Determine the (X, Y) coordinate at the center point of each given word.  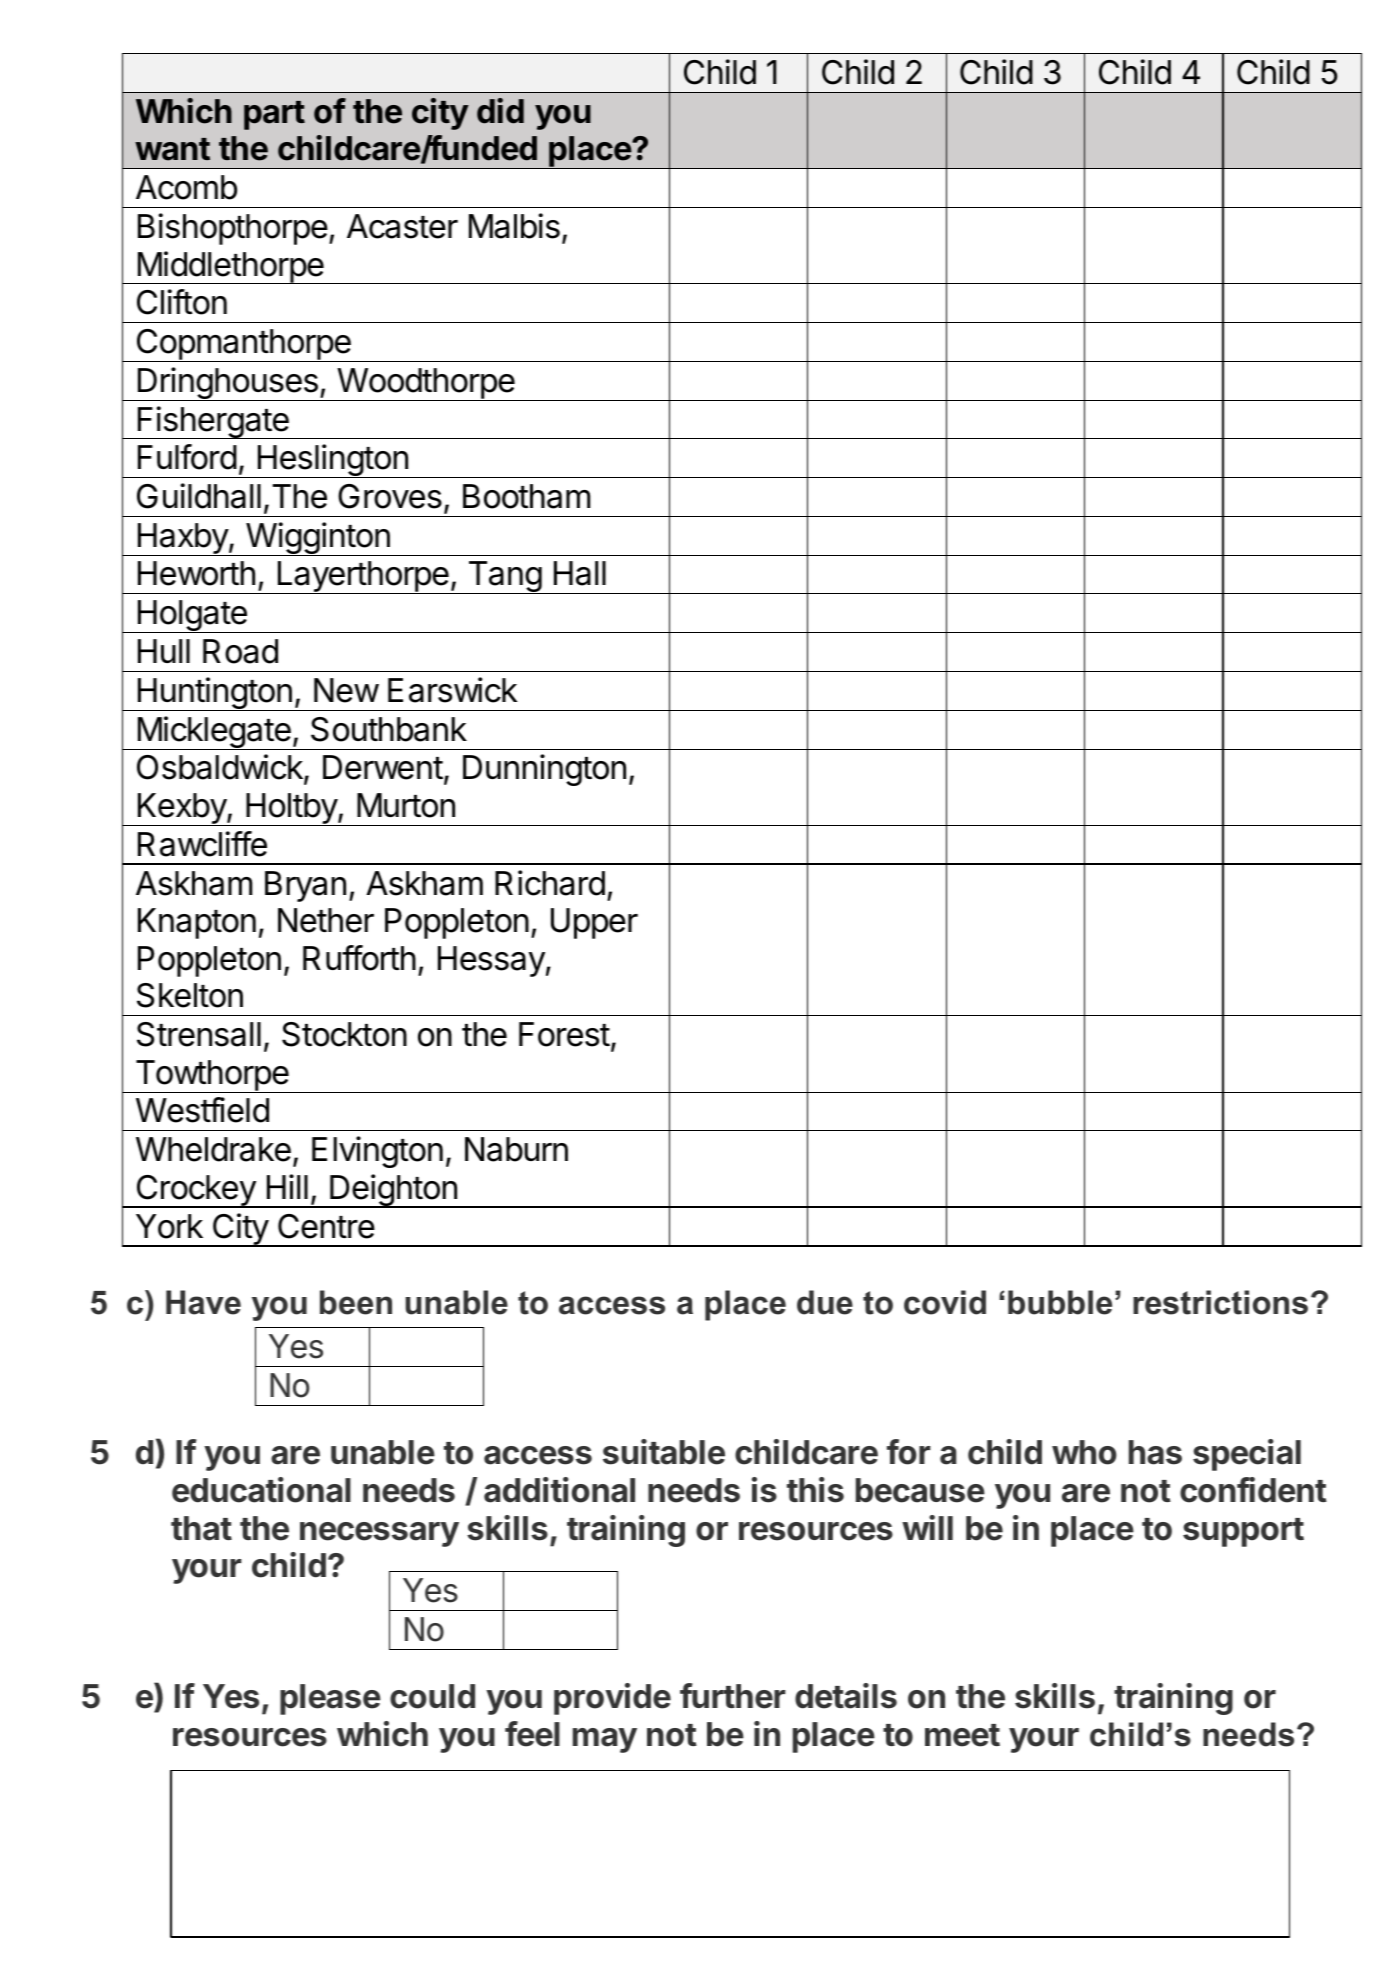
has (1155, 1452)
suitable (664, 1452)
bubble (1060, 1302)
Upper (594, 923)
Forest (564, 1034)
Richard (550, 883)
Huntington (214, 694)
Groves (390, 496)
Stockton (344, 1034)
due (825, 1302)
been (356, 1302)
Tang (504, 577)
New (346, 690)
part (274, 115)
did (500, 111)
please (330, 1699)
